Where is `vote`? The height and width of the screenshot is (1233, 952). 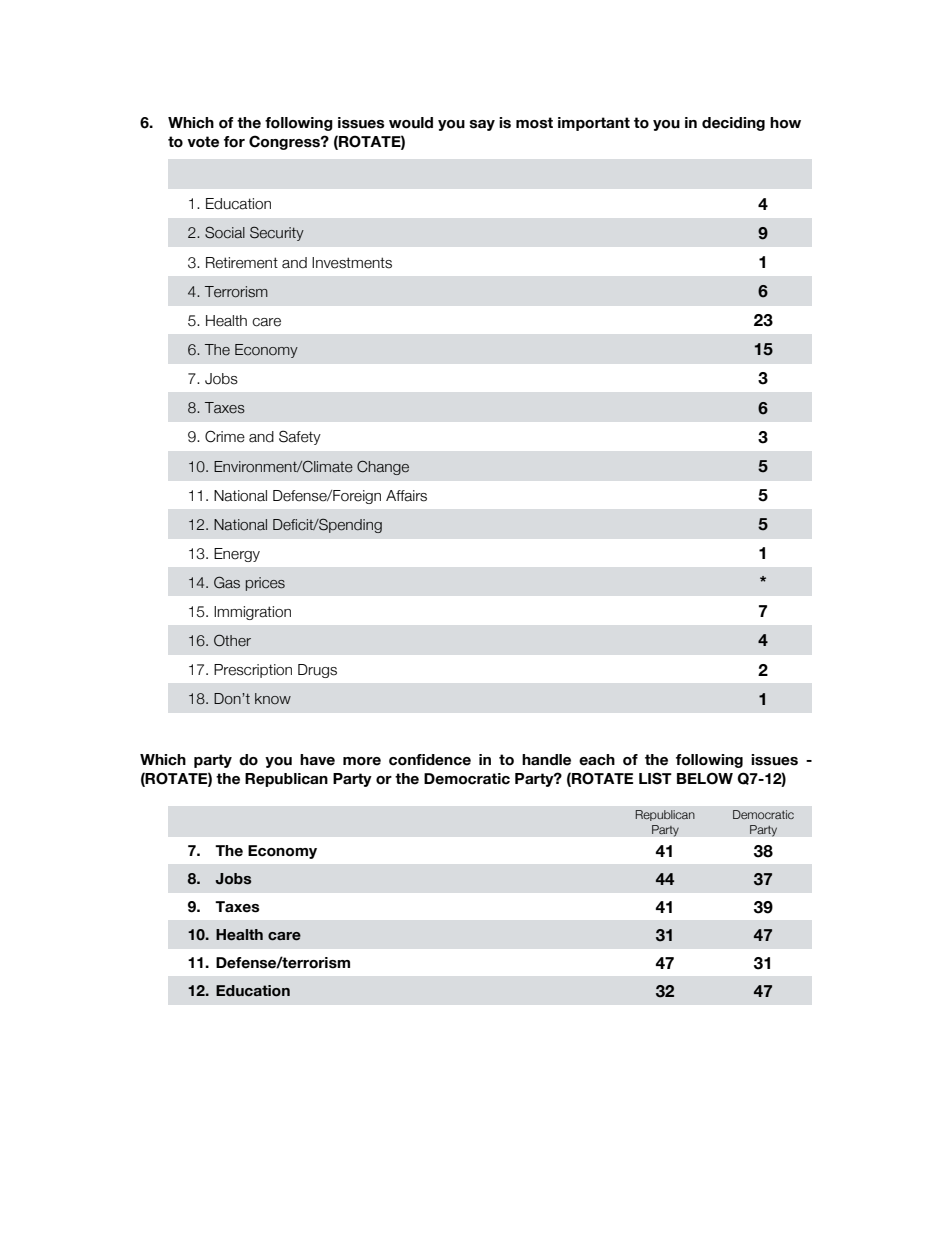 vote is located at coordinates (203, 142).
